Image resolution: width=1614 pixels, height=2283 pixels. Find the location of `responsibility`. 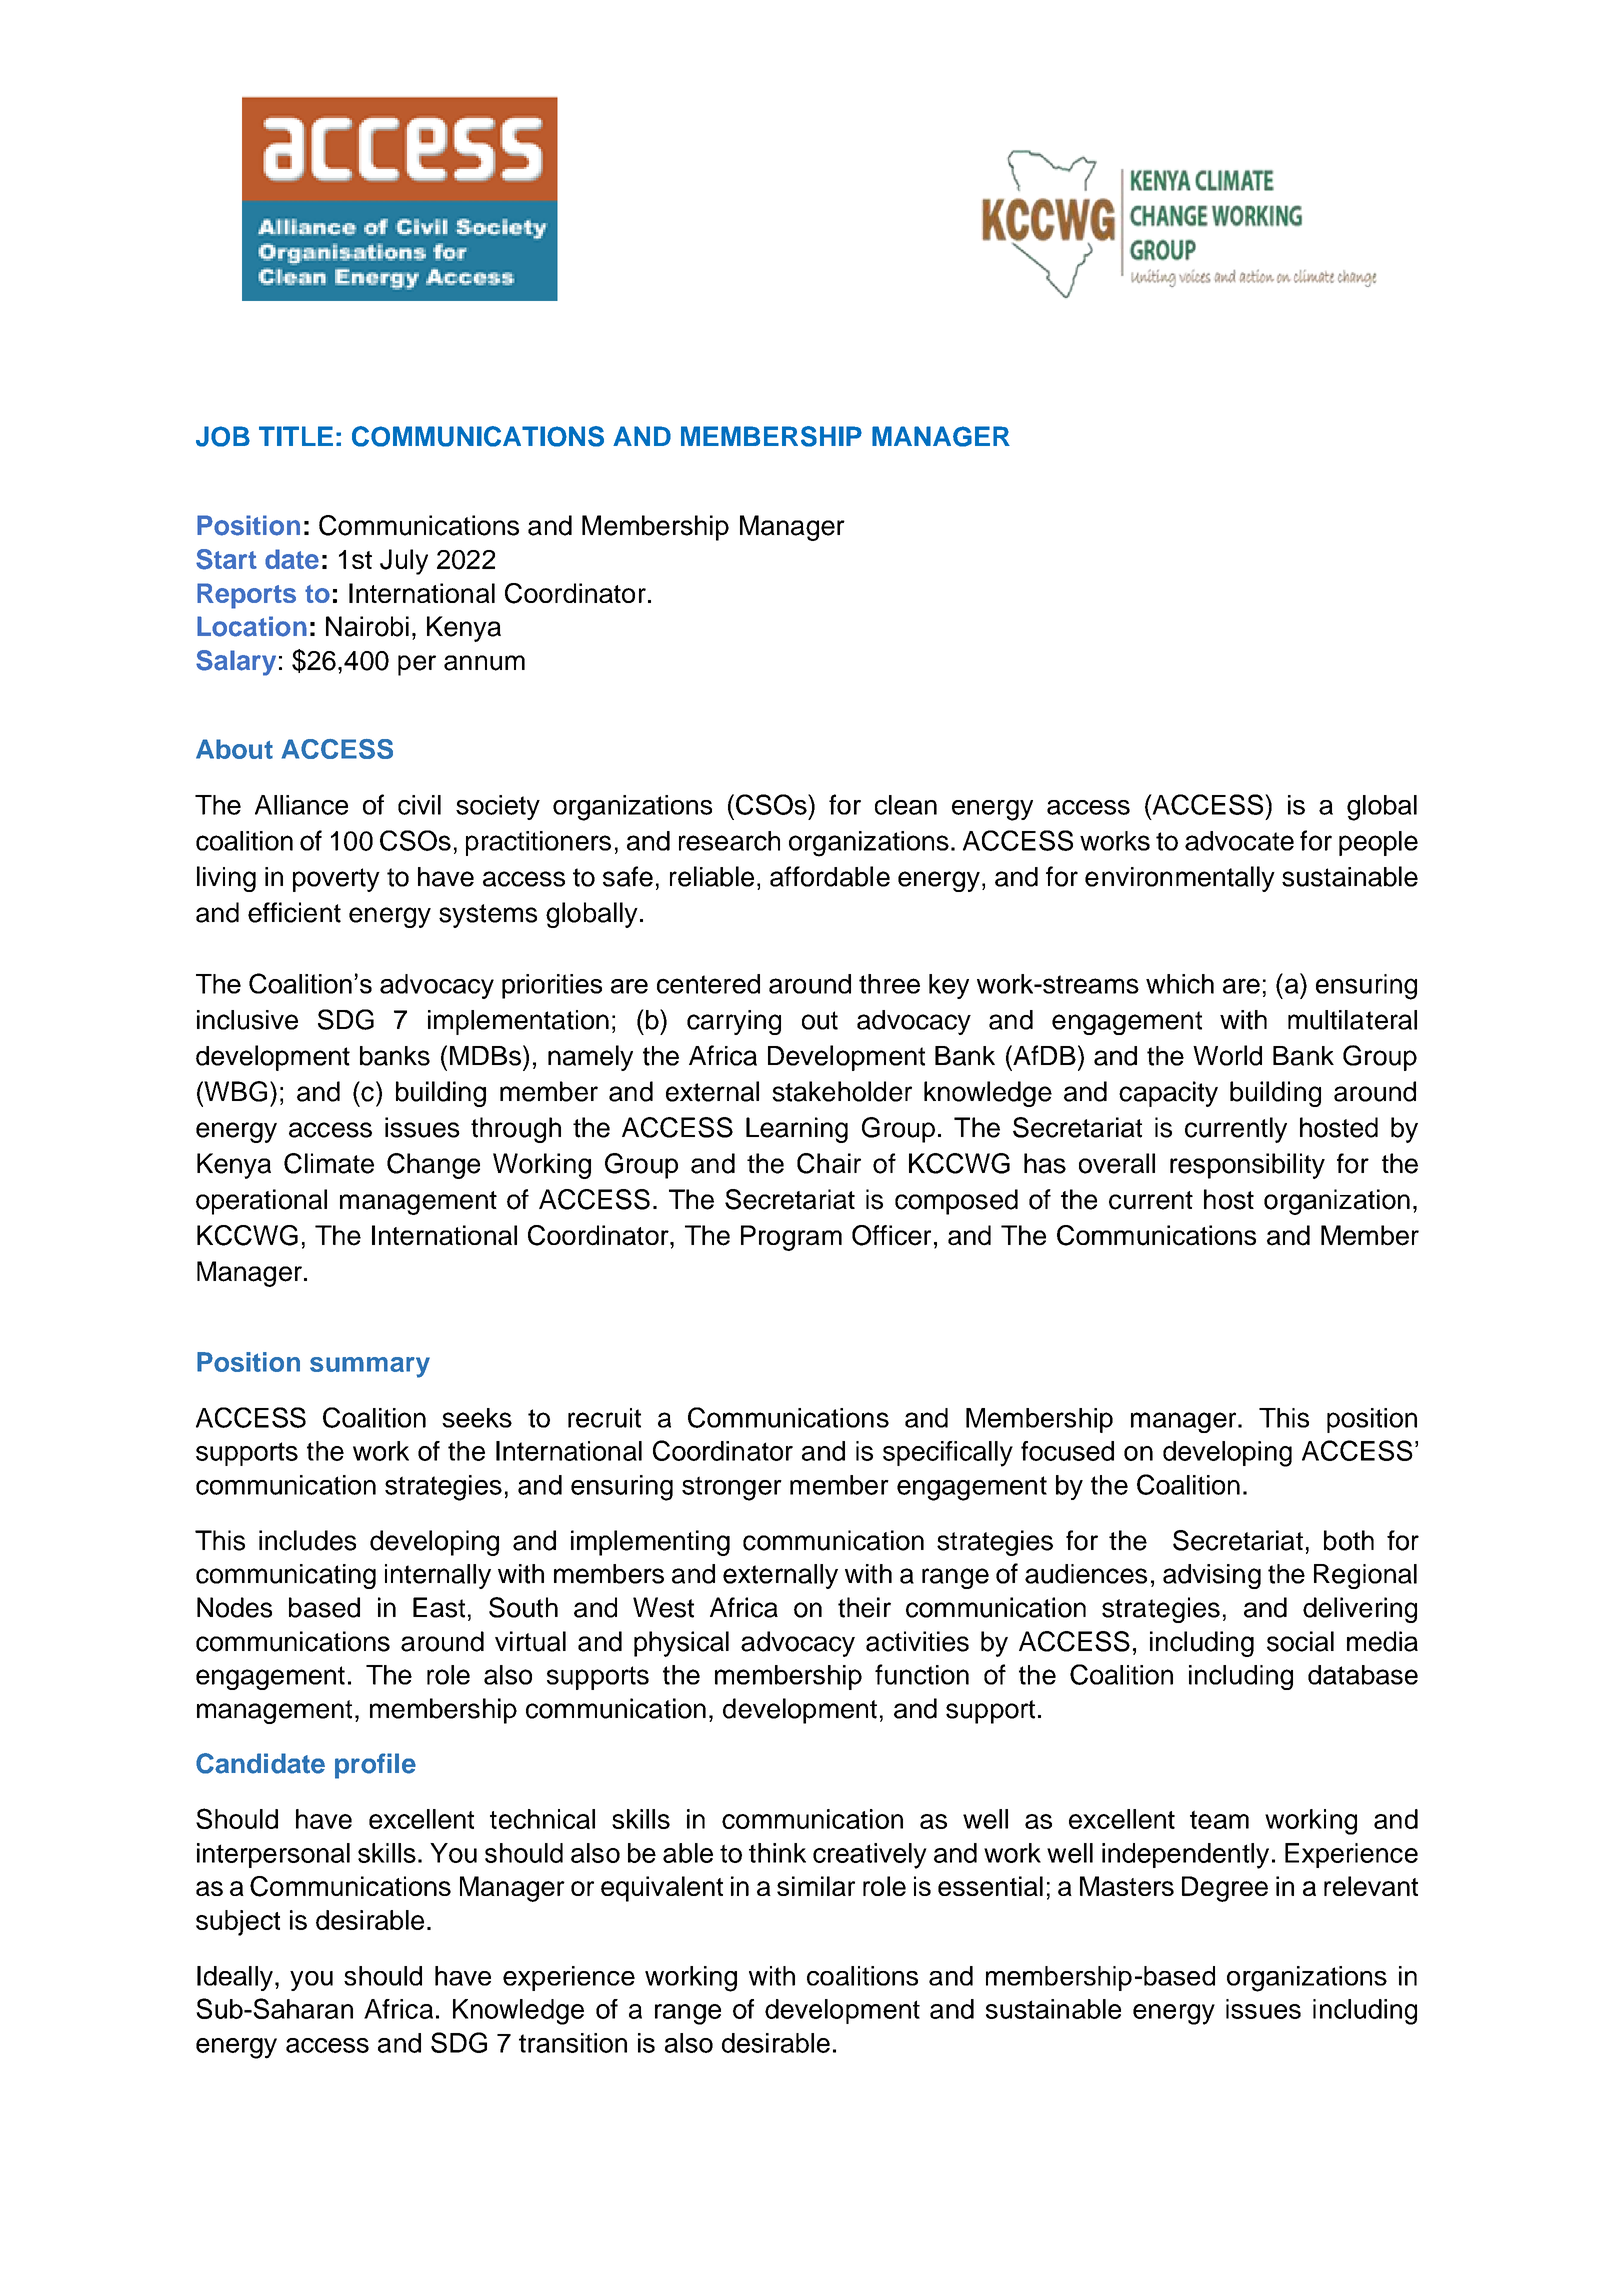

responsibility is located at coordinates (1247, 1166).
